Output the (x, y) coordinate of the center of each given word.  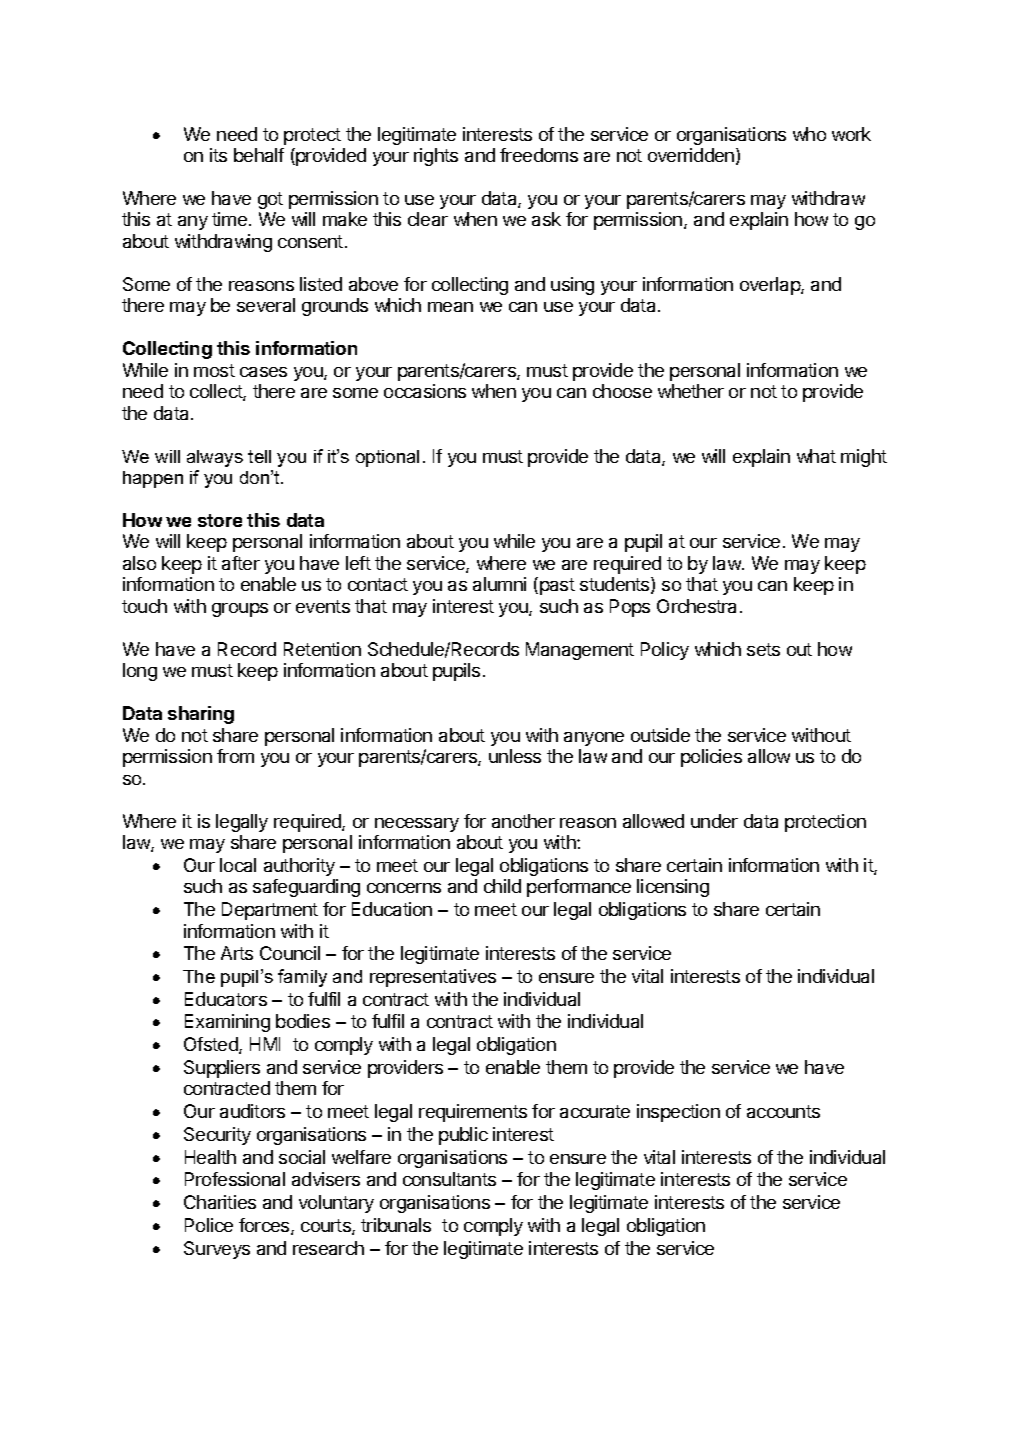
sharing (201, 715)
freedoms (539, 155)
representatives (433, 978)
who (809, 134)
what (816, 456)
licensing (673, 888)
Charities (220, 1202)
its (218, 155)
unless (515, 756)
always (215, 458)
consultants (449, 1179)
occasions (425, 391)
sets (763, 649)
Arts (237, 953)
